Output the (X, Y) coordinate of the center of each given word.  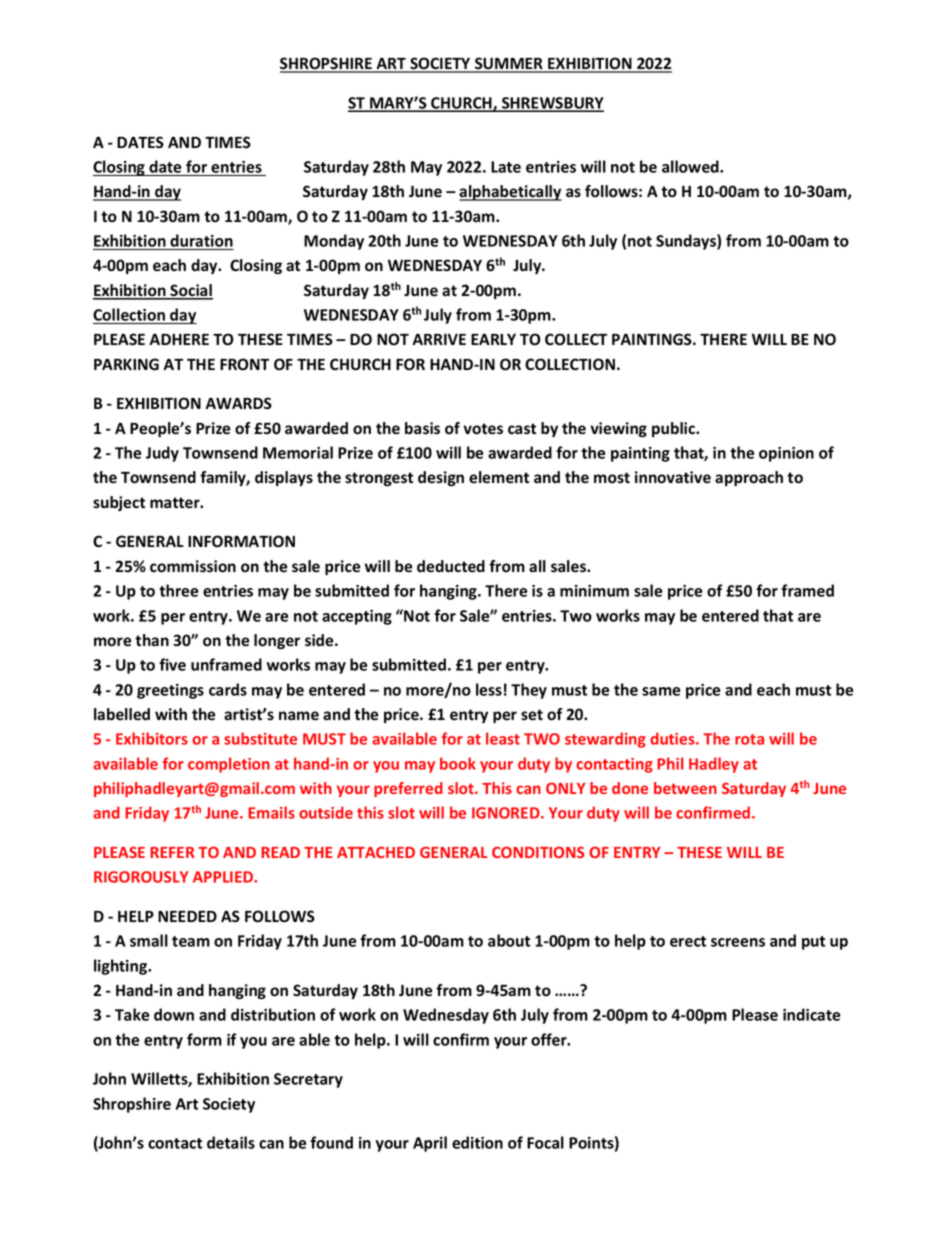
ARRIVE (439, 339)
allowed (691, 166)
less (489, 689)
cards (228, 689)
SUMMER (509, 64)
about (509, 940)
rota (749, 739)
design (441, 478)
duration (201, 240)
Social (190, 291)
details (231, 1142)
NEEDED (187, 916)
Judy (162, 454)
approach (749, 478)
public (675, 429)
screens (738, 942)
